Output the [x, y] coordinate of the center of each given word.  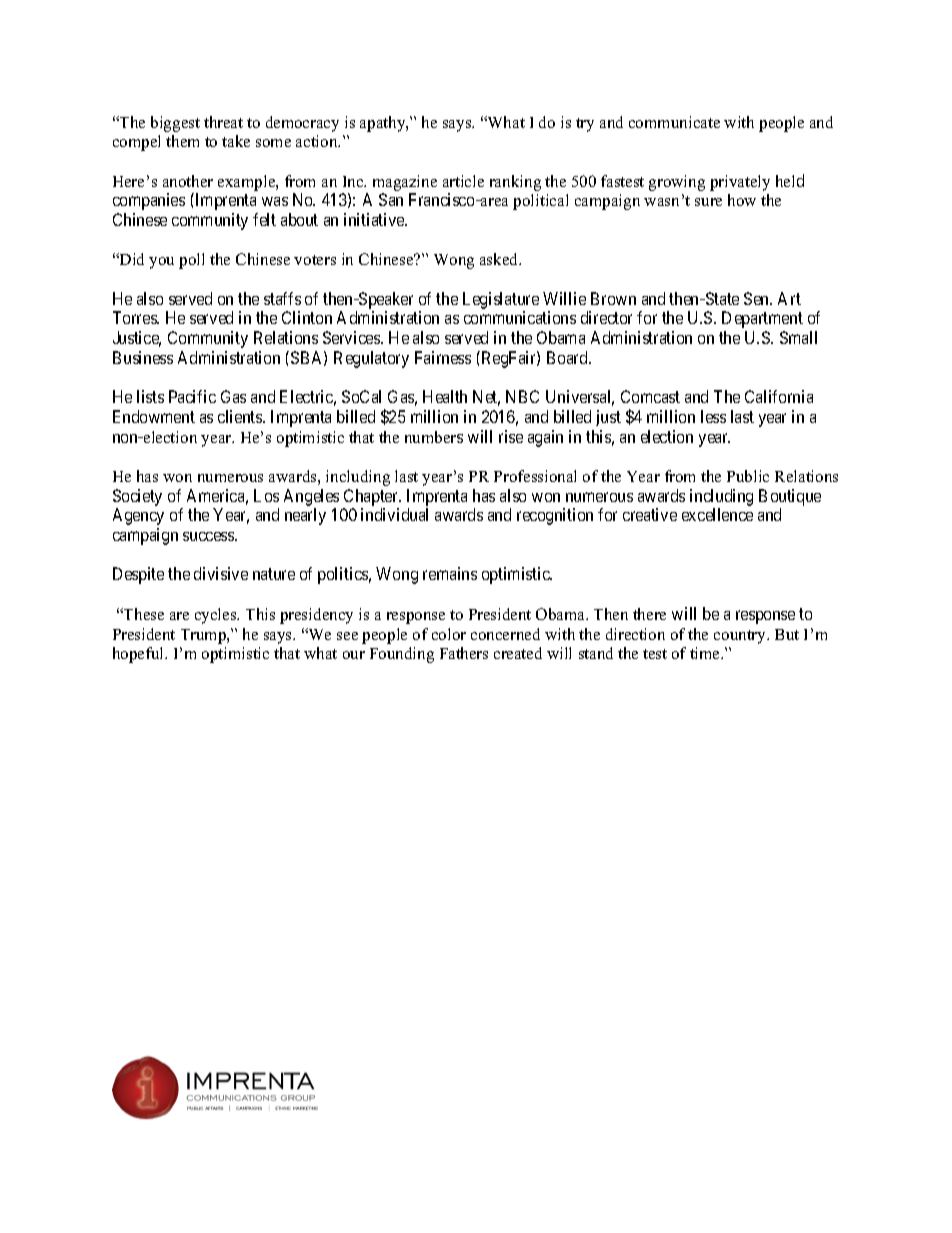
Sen [758, 298]
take [236, 141]
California [779, 396]
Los [266, 495]
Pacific [192, 396]
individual [394, 514]
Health [445, 396]
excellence [717, 514]
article [463, 181]
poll [191, 261]
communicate [674, 122]
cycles [217, 616]
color [449, 634]
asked [500, 259]
